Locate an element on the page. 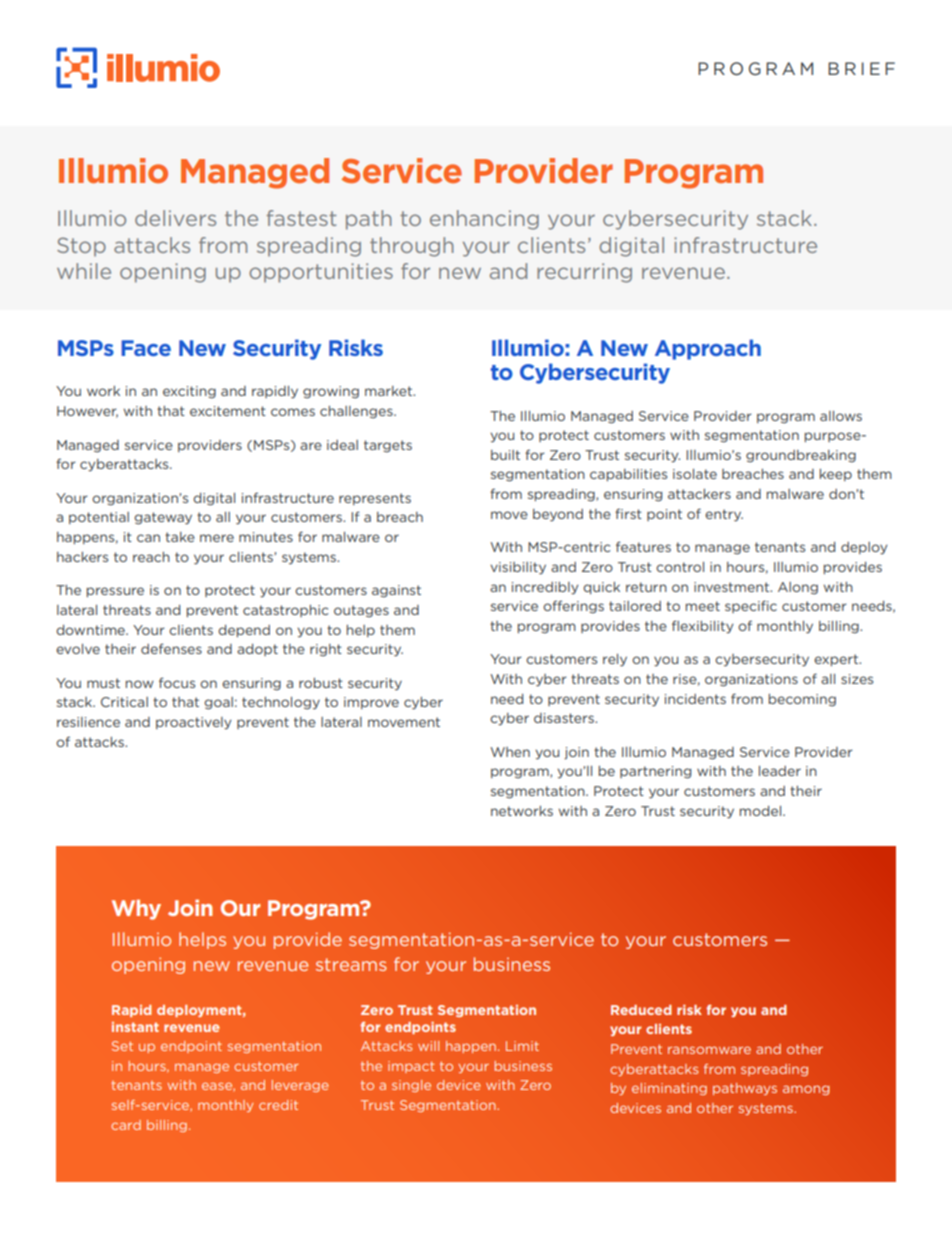 The width and height of the page is (952, 1233). BRIEF is located at coordinates (861, 68).
